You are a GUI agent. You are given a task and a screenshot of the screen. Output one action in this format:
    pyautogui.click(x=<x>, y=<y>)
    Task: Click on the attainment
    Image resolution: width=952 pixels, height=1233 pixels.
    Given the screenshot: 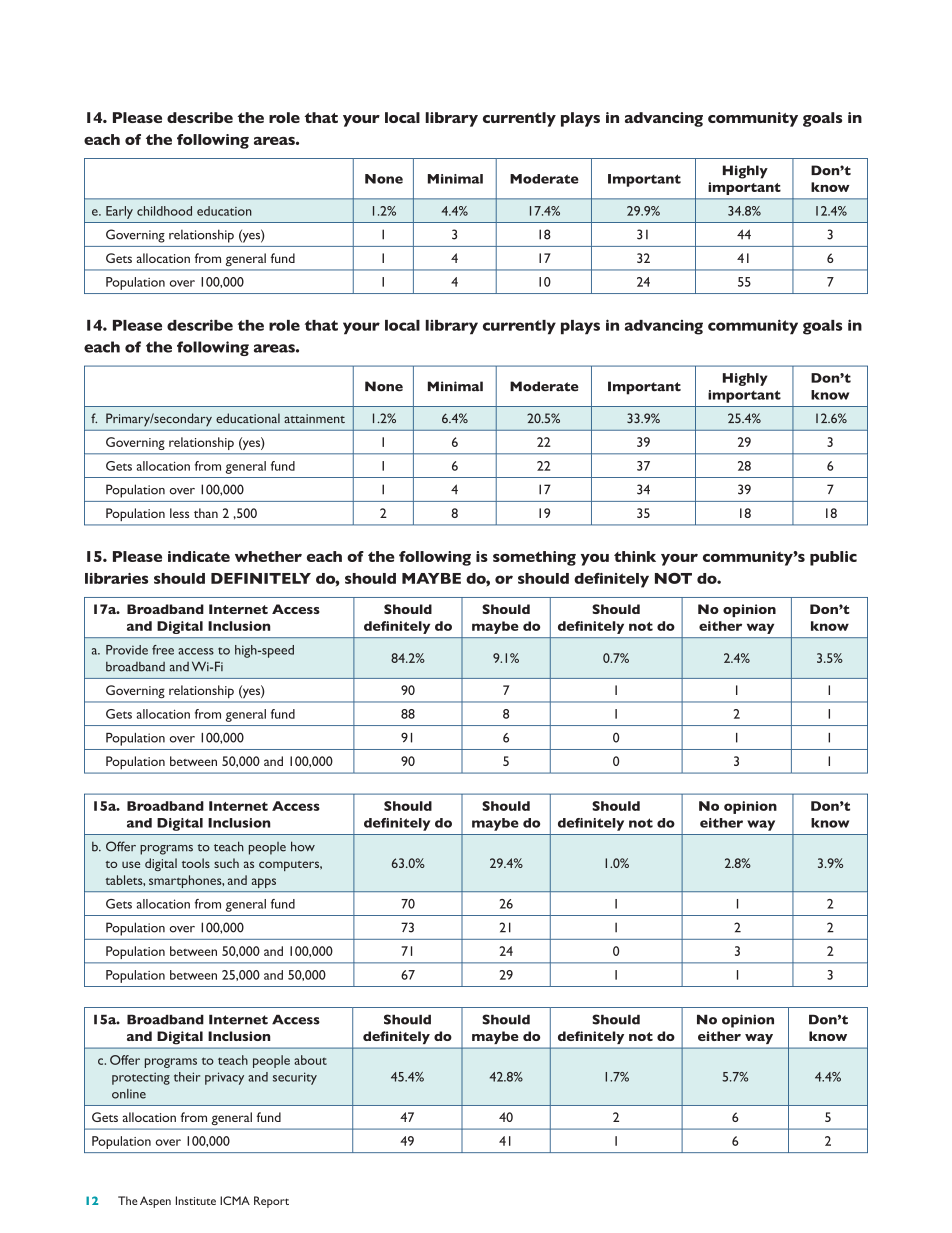 What is the action you would take?
    pyautogui.click(x=314, y=418)
